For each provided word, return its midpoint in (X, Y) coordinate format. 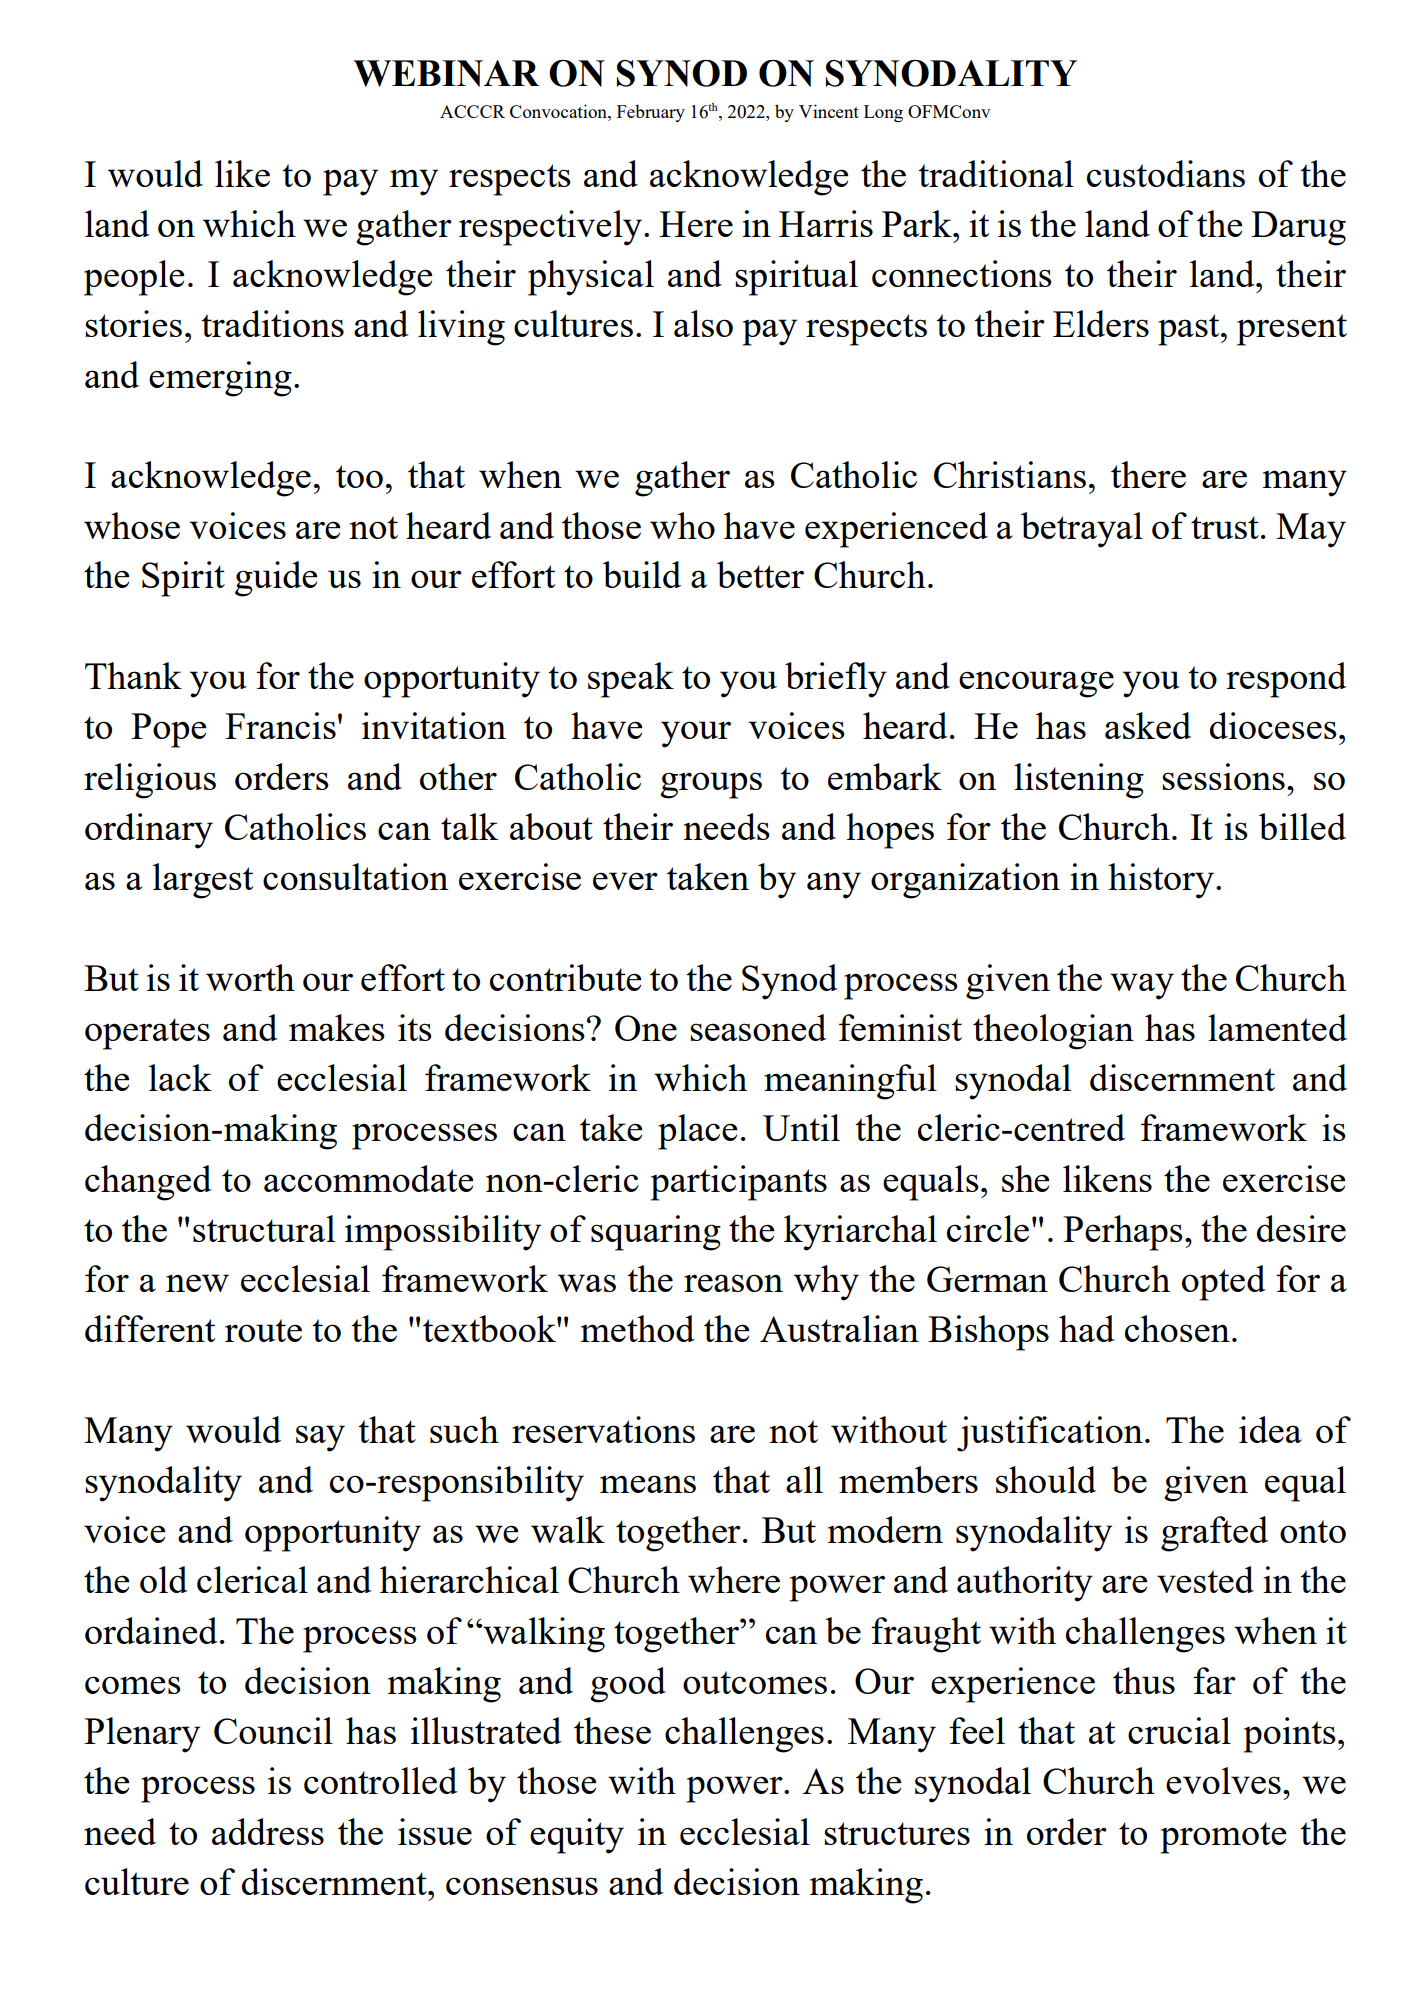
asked (1148, 725)
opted (1224, 1283)
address (268, 1831)
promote (1223, 1838)
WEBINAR (446, 73)
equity (577, 1836)
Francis (280, 725)
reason (733, 1283)
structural (264, 1228)
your (696, 734)
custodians (1166, 173)
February (651, 113)
